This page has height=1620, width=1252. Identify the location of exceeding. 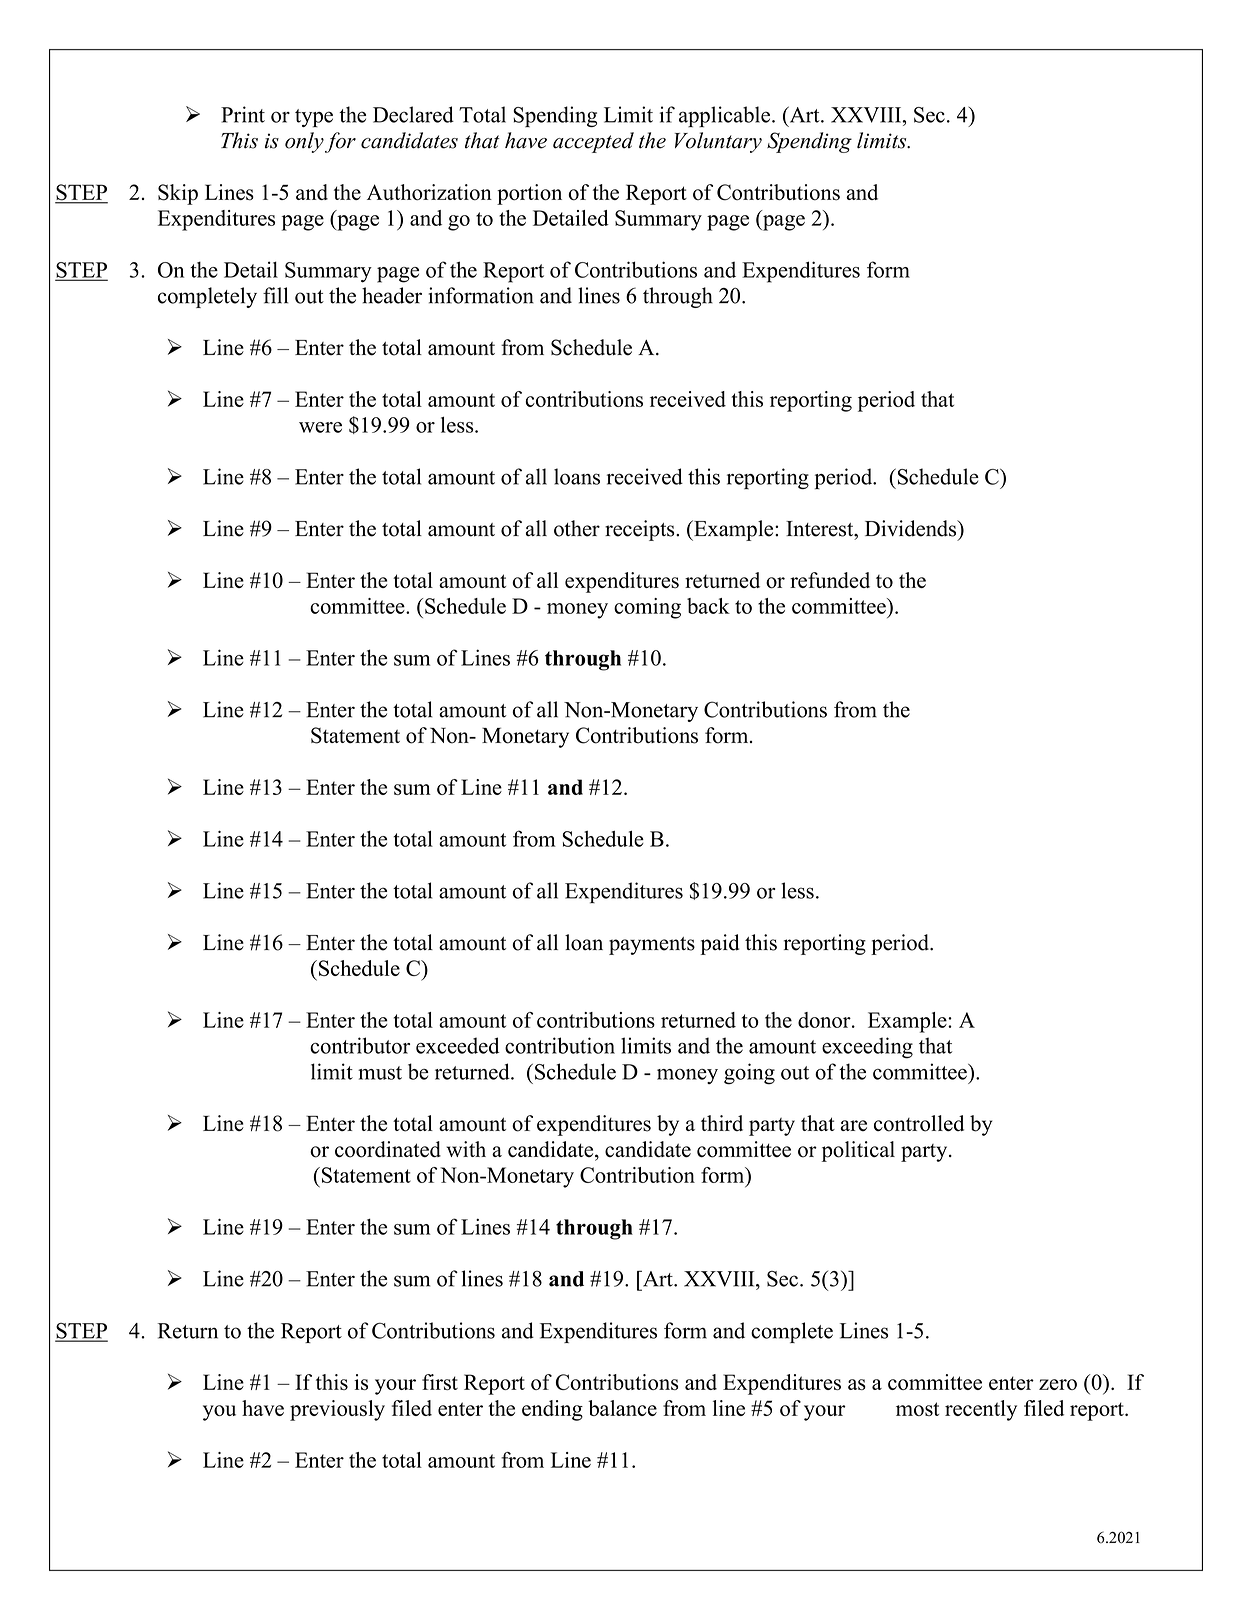
(867, 1048).
